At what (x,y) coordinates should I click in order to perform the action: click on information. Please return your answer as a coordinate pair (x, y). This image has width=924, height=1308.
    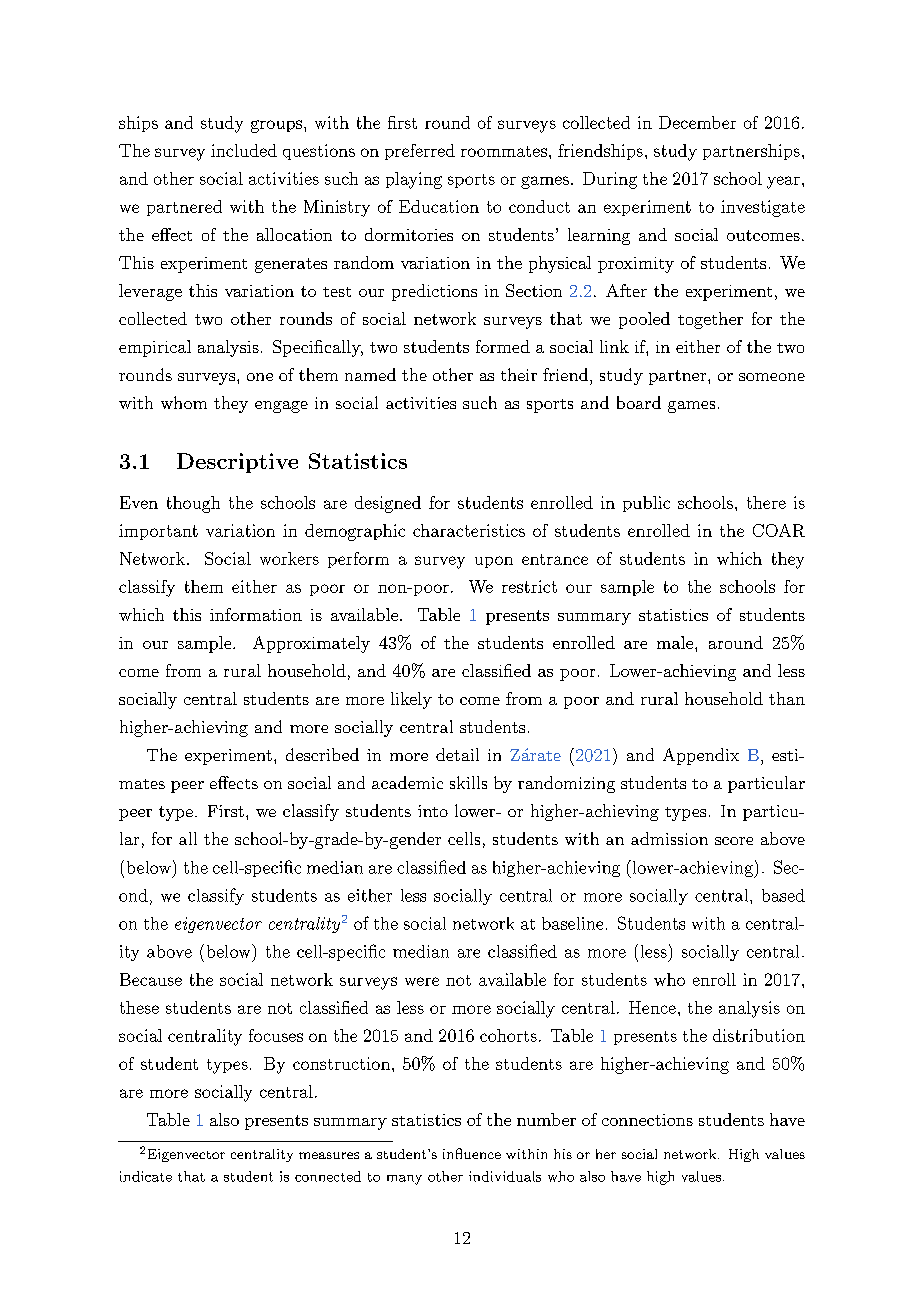
    Looking at the image, I should click on (256, 614).
